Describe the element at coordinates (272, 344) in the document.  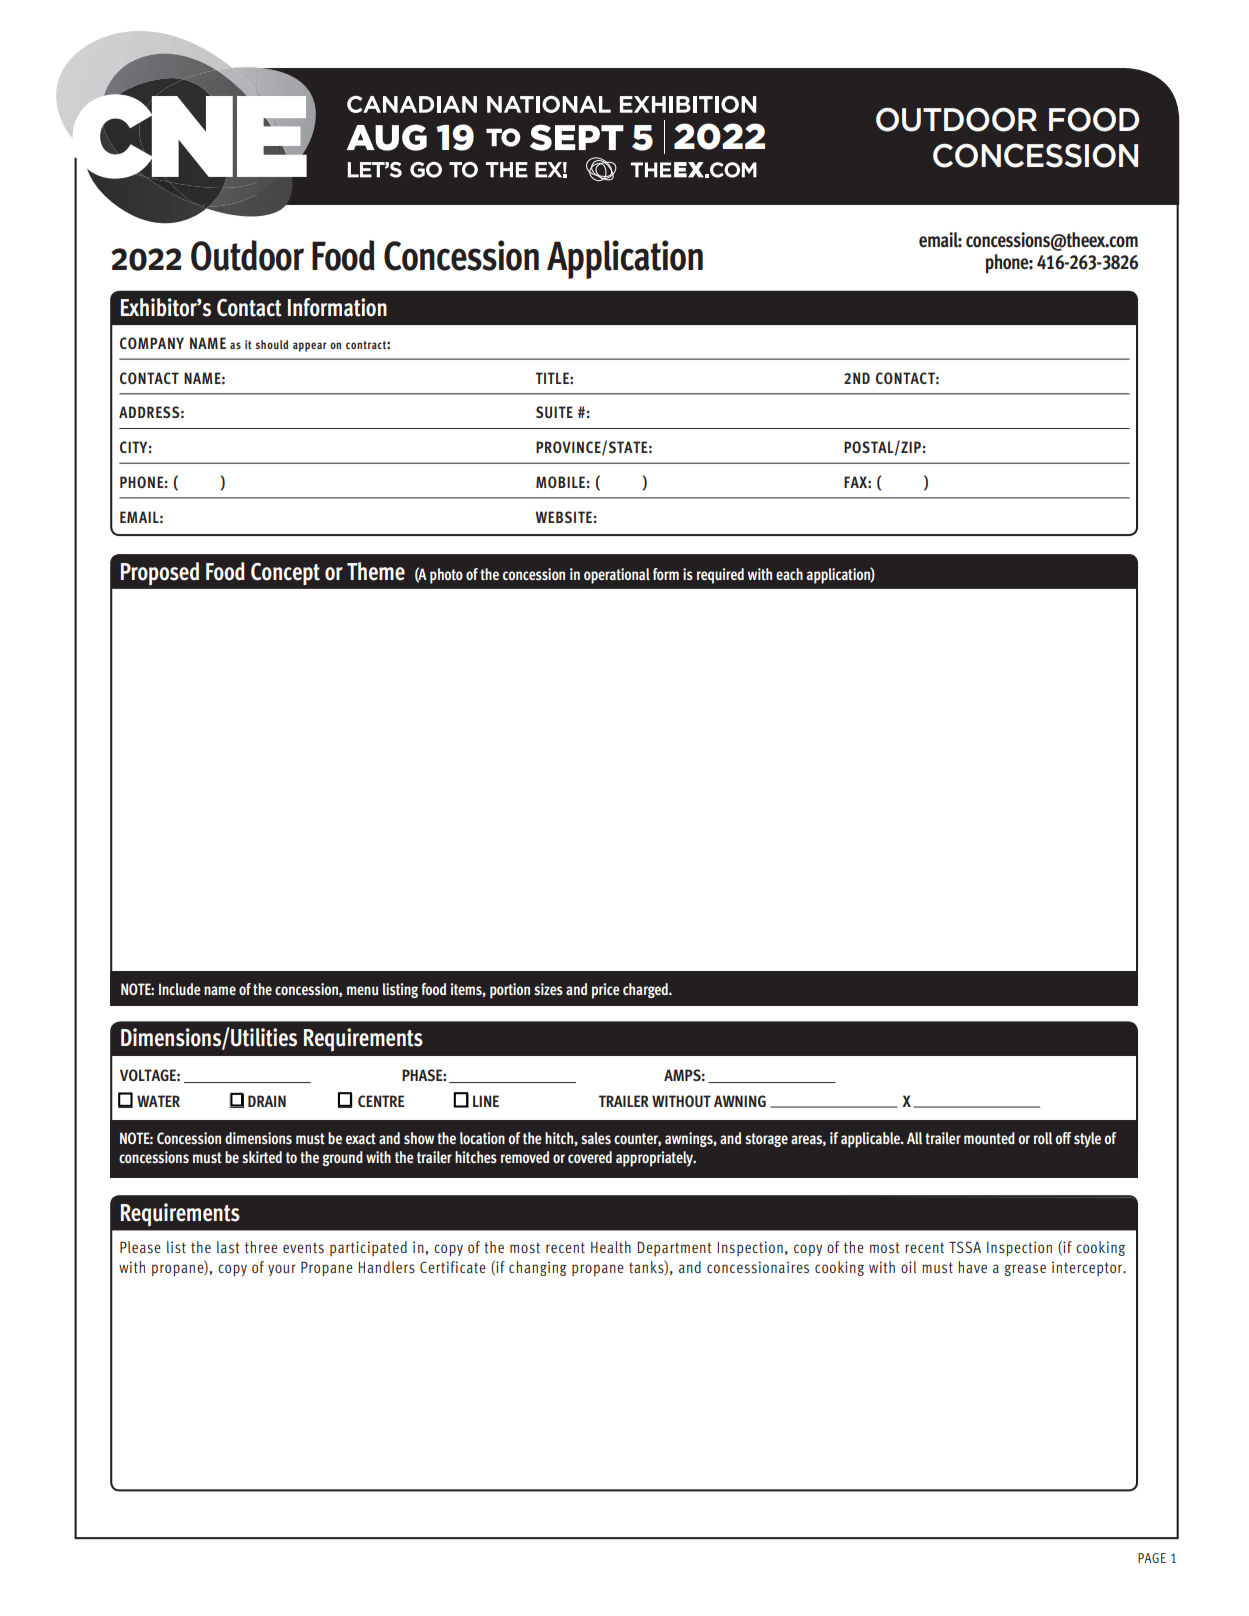
I see `should` at that location.
